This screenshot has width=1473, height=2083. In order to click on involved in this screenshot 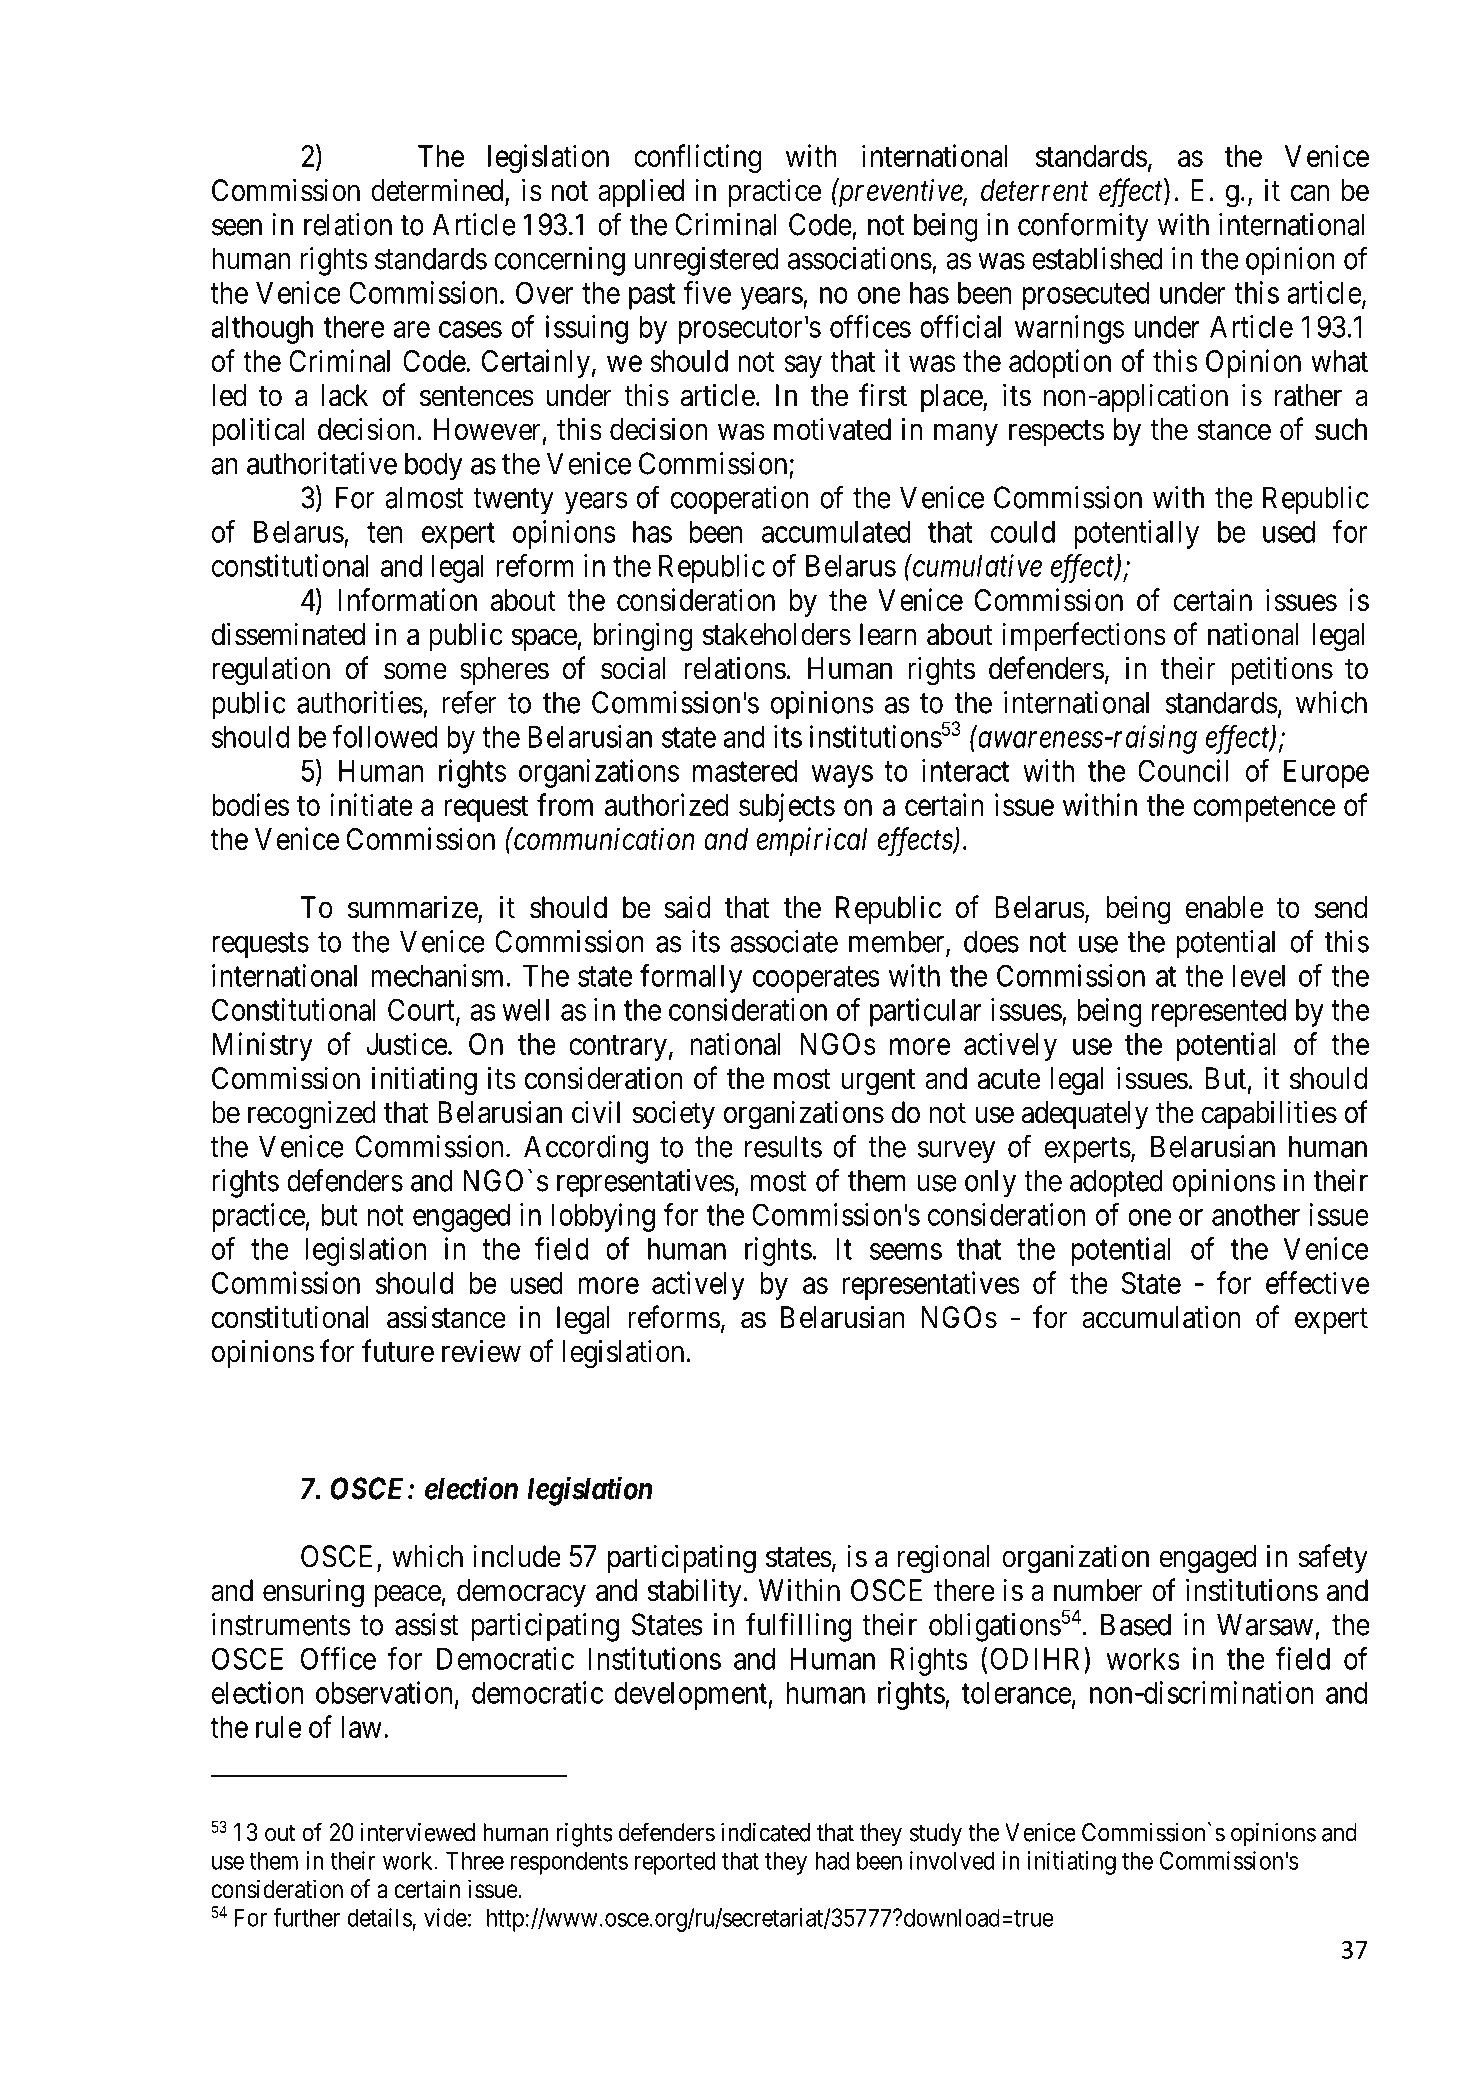, I will do `click(952, 1860)`.
